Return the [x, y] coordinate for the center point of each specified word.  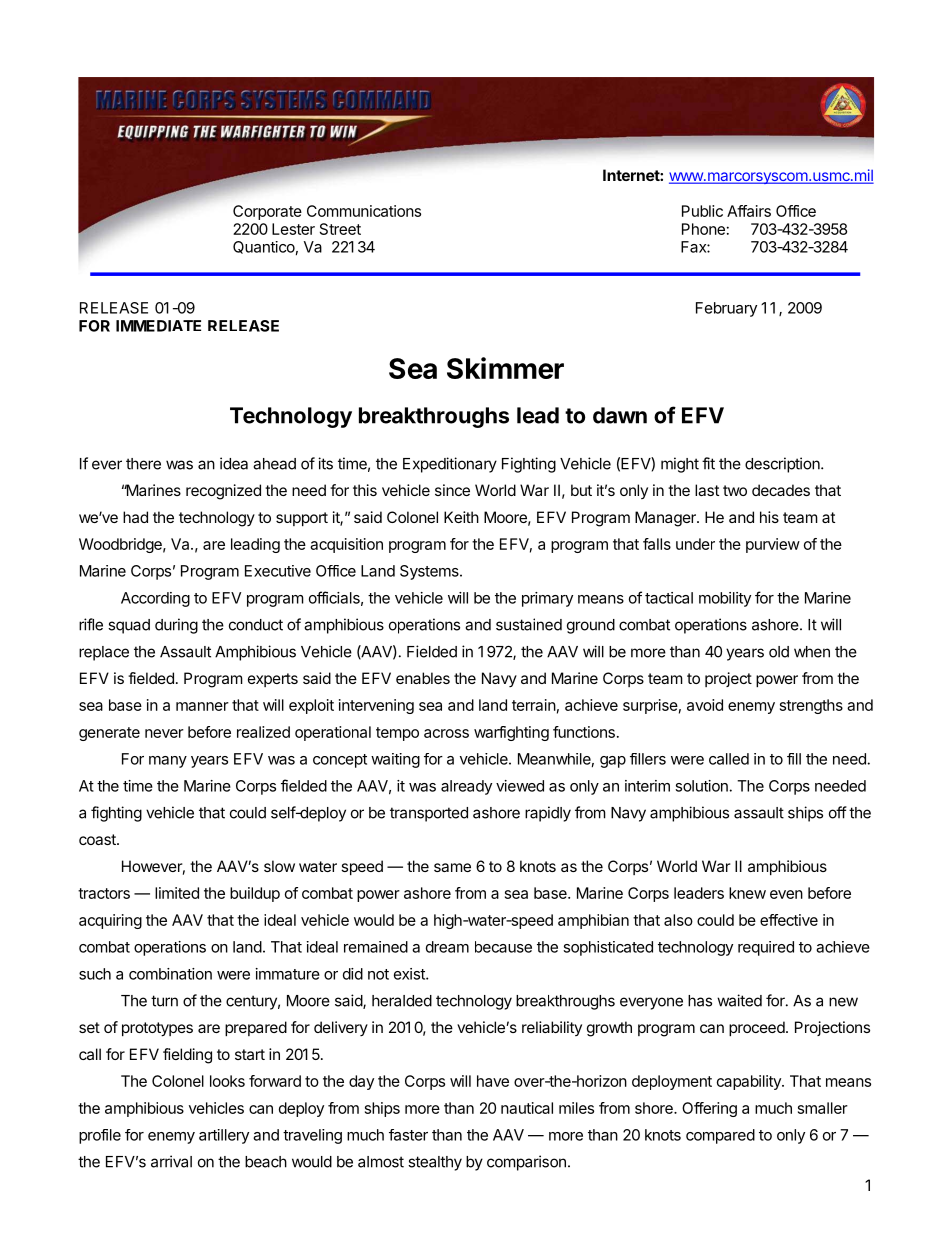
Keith [461, 517]
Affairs [749, 211]
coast [98, 839]
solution [701, 786]
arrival [171, 1161]
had [135, 517]
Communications [364, 211]
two [735, 490]
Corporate [267, 212]
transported [429, 814]
